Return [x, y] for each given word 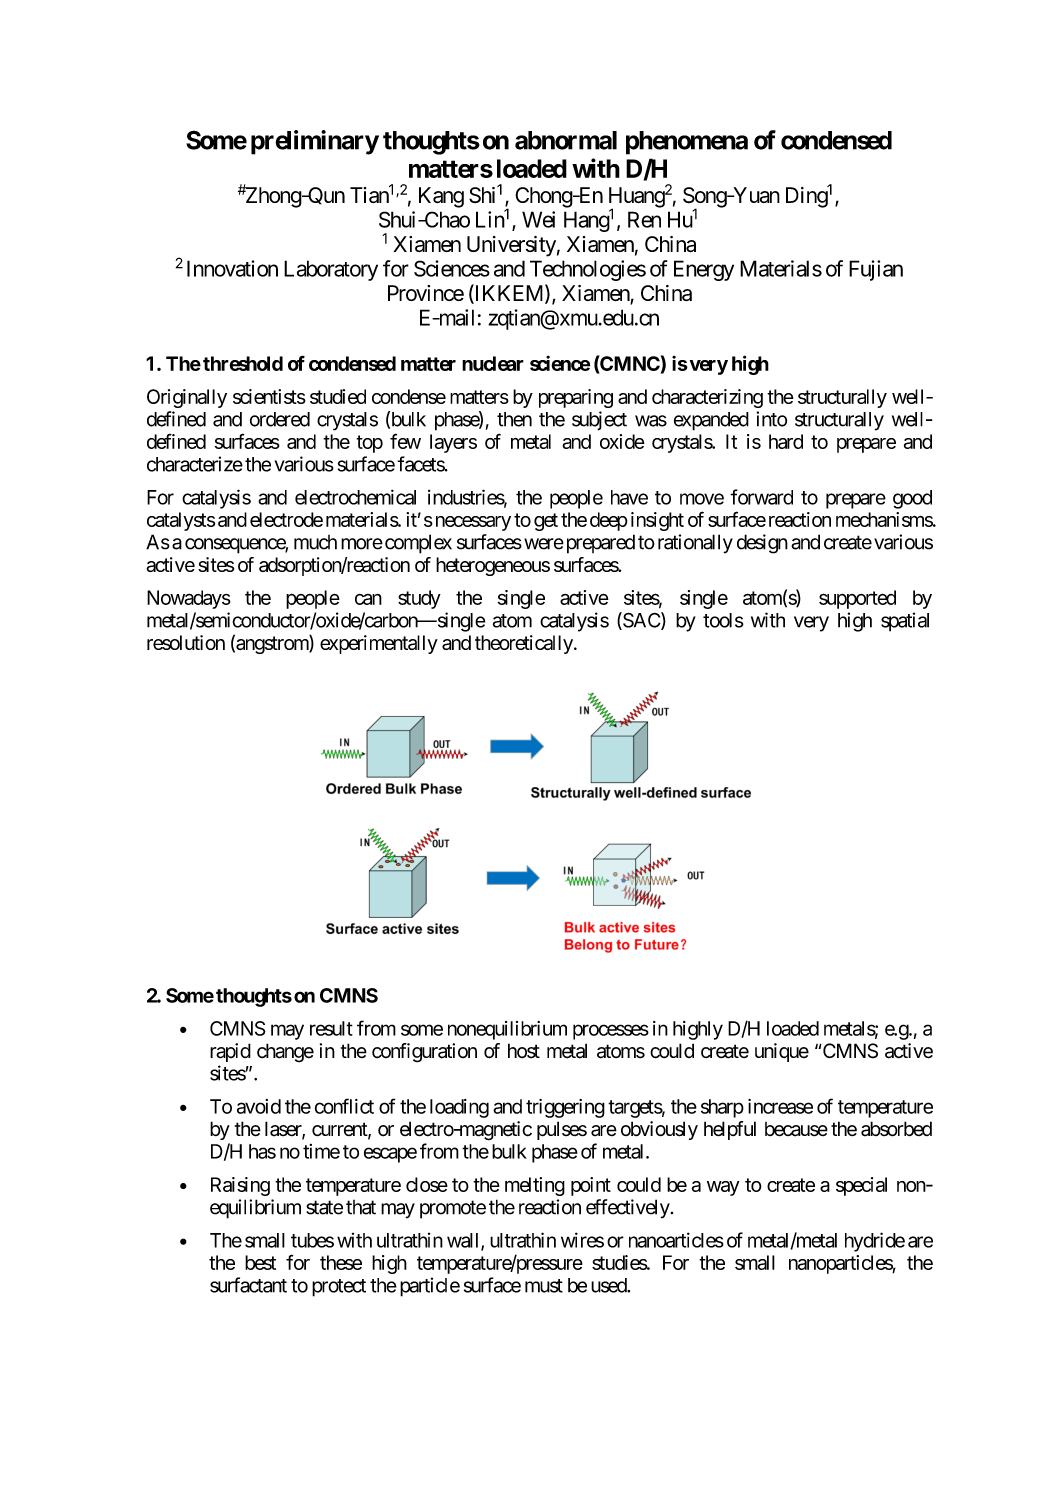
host [524, 1051]
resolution [186, 642]
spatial [905, 622]
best [260, 1262]
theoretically [524, 644]
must [544, 1286]
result [331, 1028]
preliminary [315, 142]
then [514, 419]
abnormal [566, 140]
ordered [280, 419]
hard [786, 441]
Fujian [876, 270]
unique [782, 1052]
